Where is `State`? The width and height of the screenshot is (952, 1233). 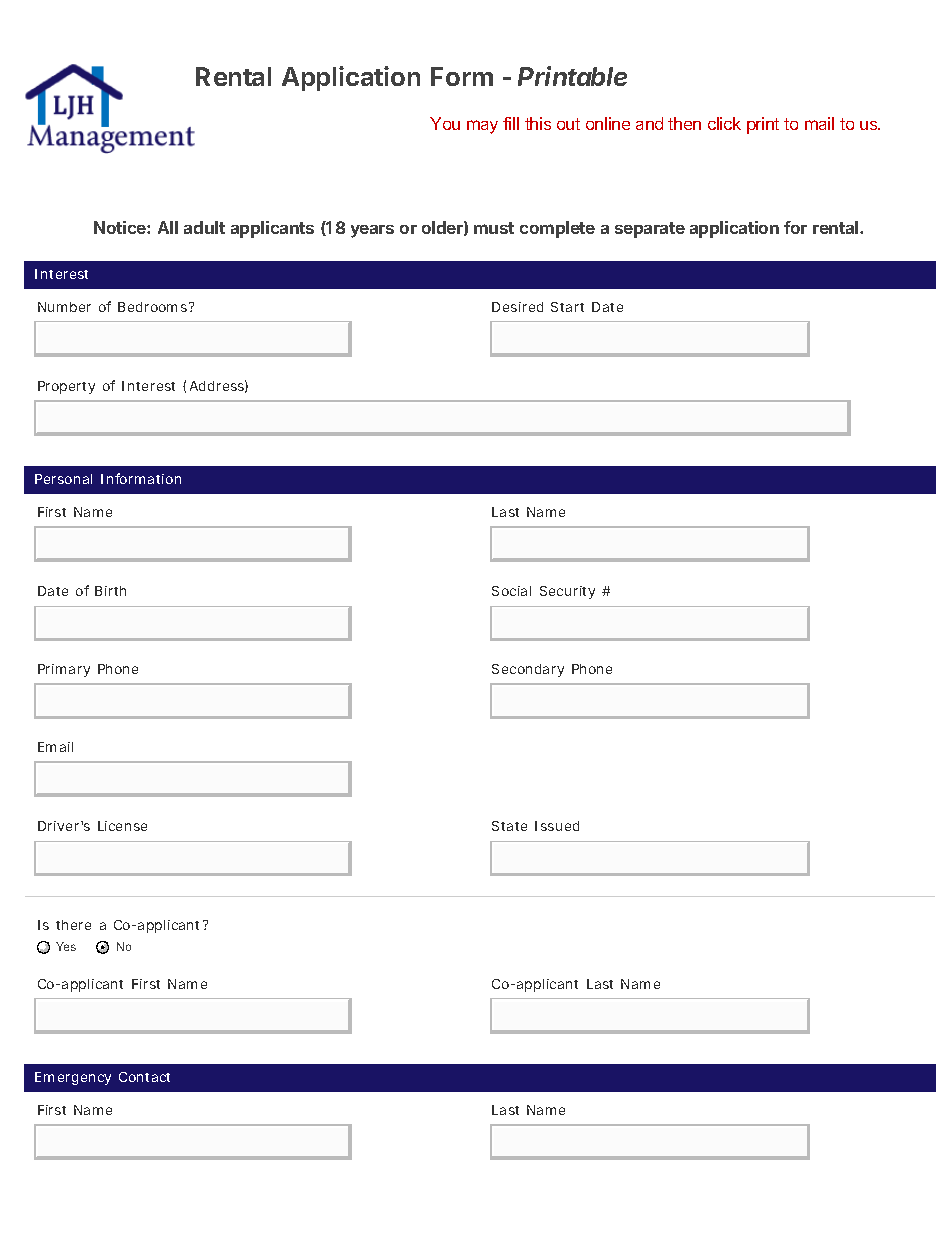
State is located at coordinates (509, 826).
